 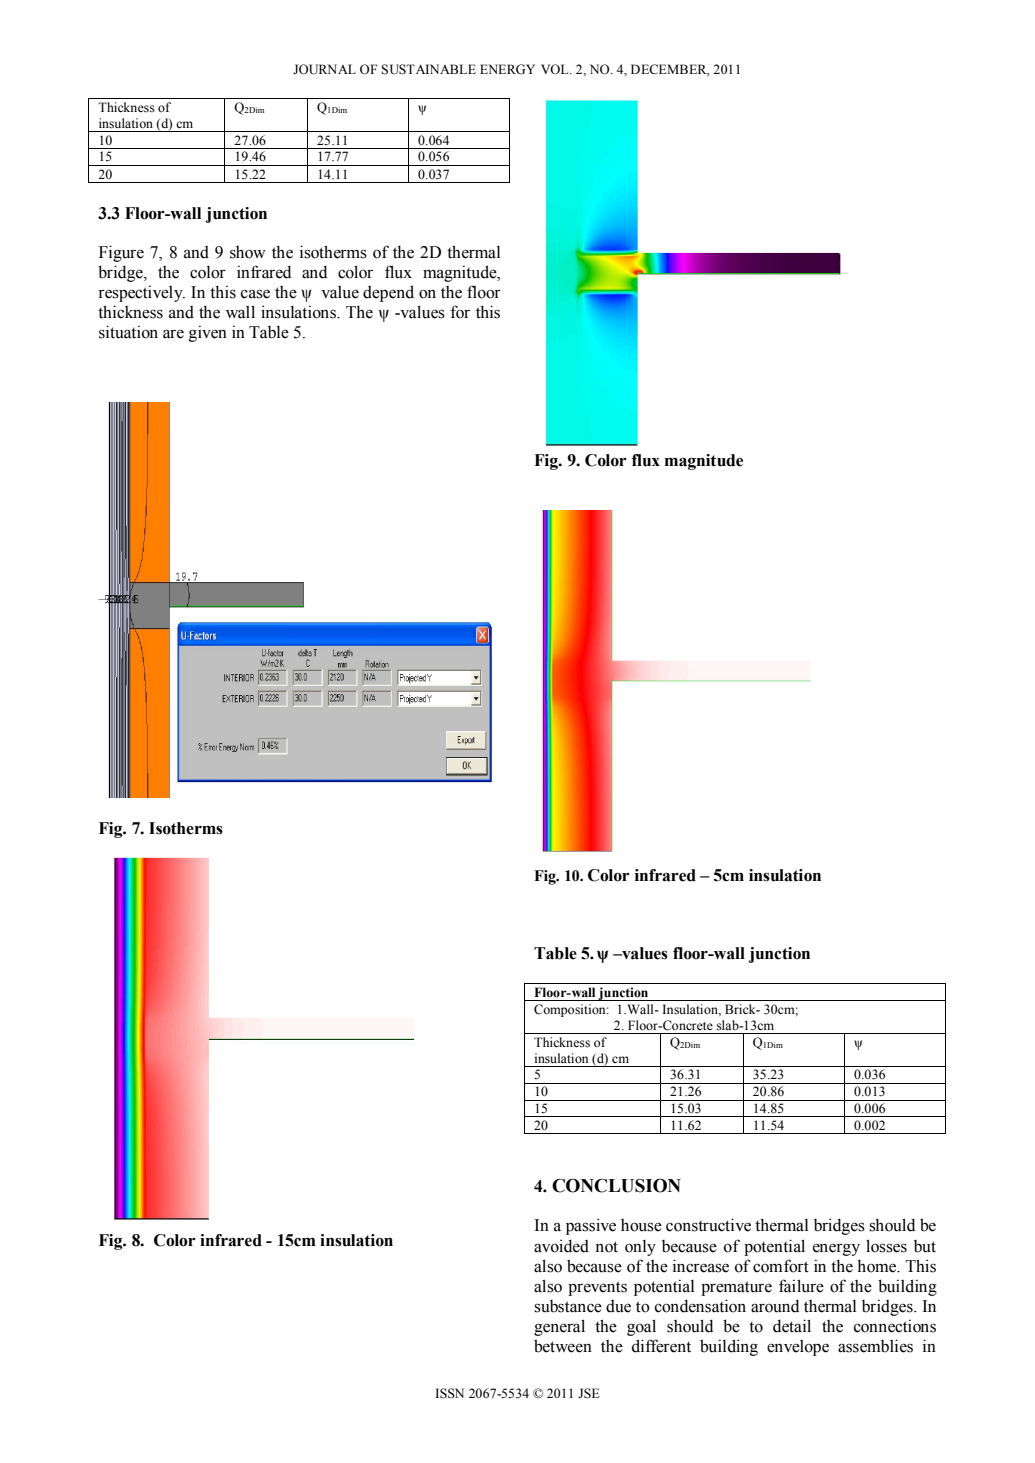 What do you see at coordinates (561, 1246) in the image?
I see `avoided` at bounding box center [561, 1246].
